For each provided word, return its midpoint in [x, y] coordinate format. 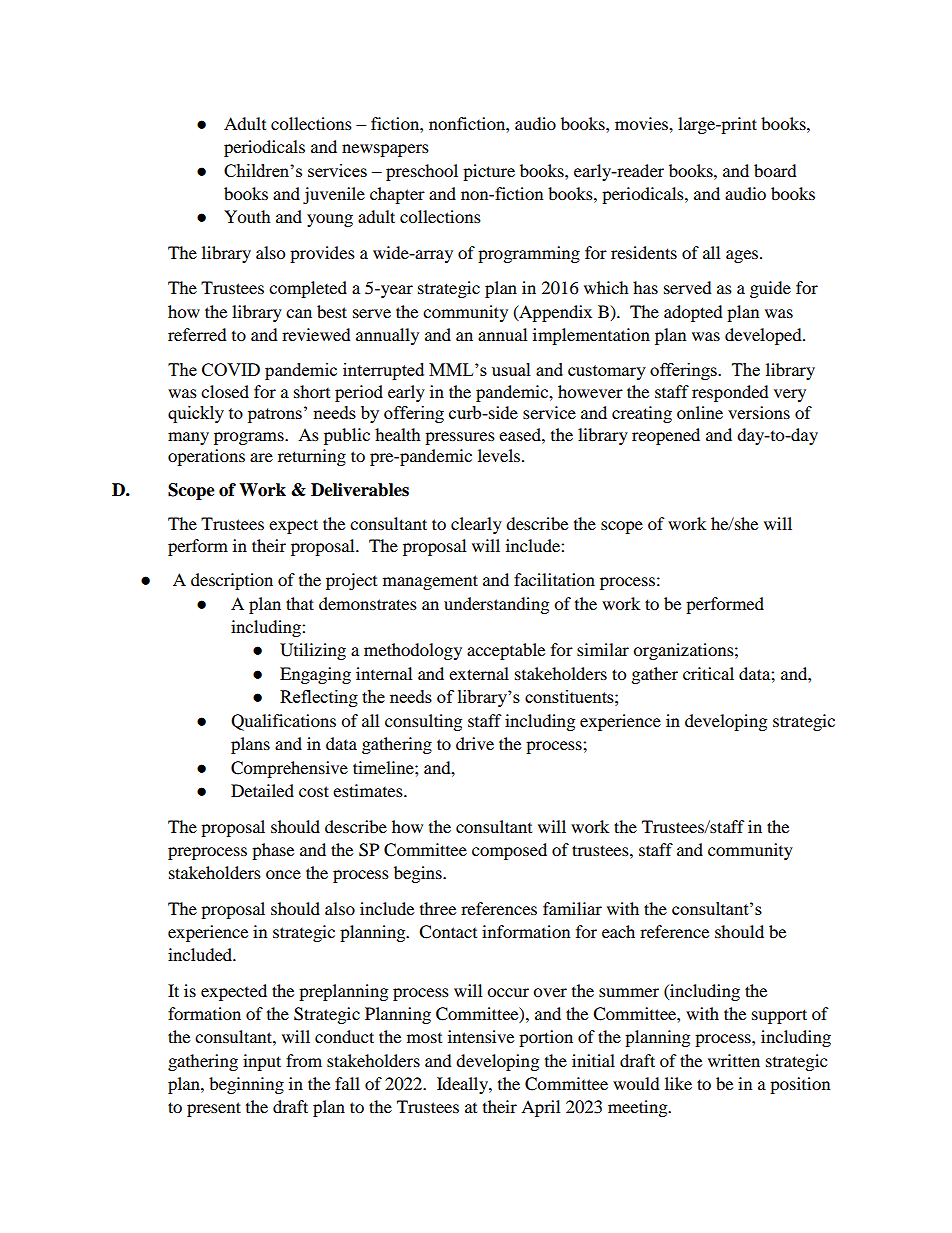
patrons [275, 415]
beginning [246, 1085]
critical [708, 673]
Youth [247, 216]
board [775, 170]
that [300, 603]
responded [730, 393]
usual [511, 369]
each [618, 931]
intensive [481, 1036]
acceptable [506, 651]
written [734, 1060]
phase [273, 851]
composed [509, 851]
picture [489, 172]
